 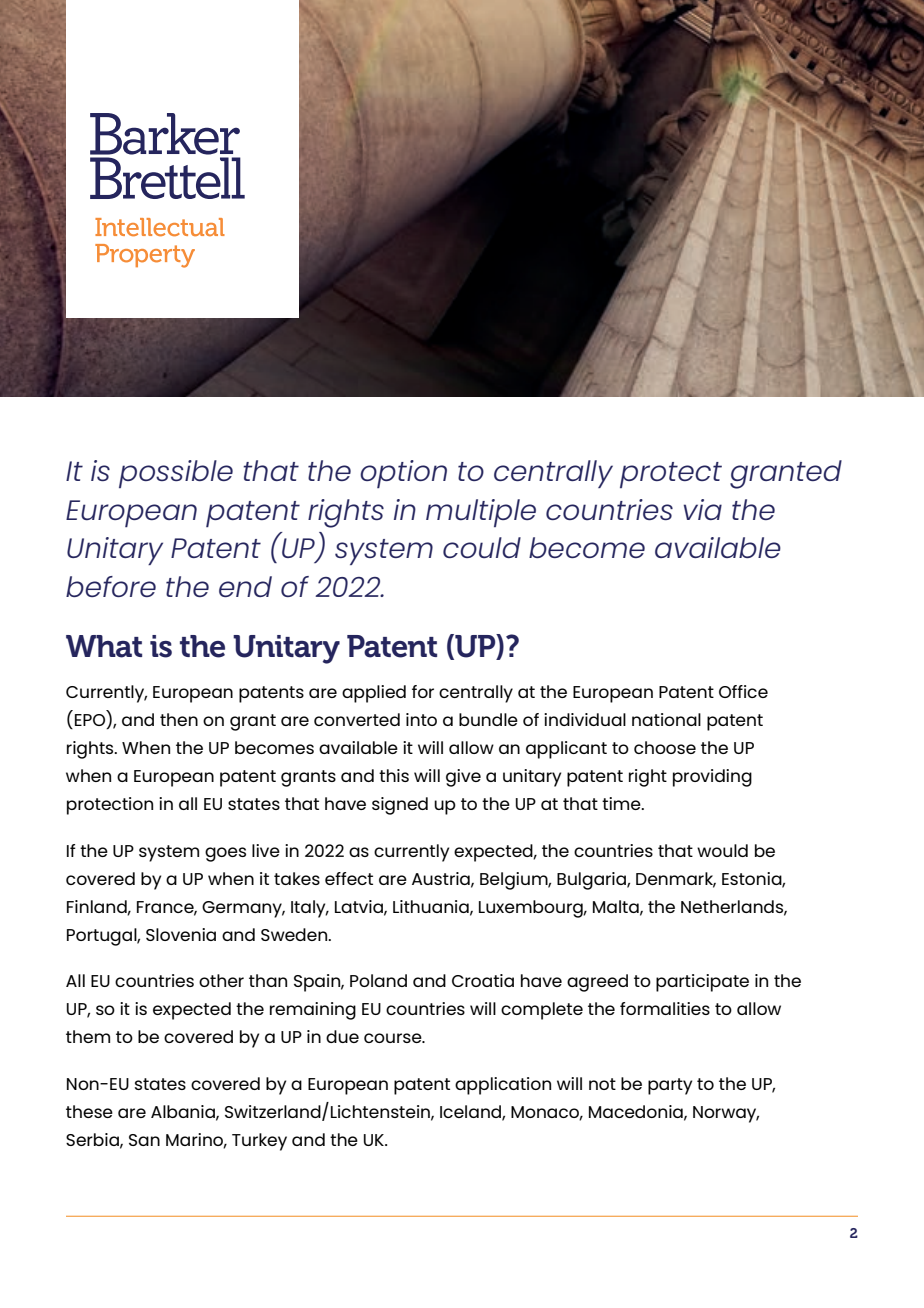 I want to click on possible, so click(x=176, y=474).
